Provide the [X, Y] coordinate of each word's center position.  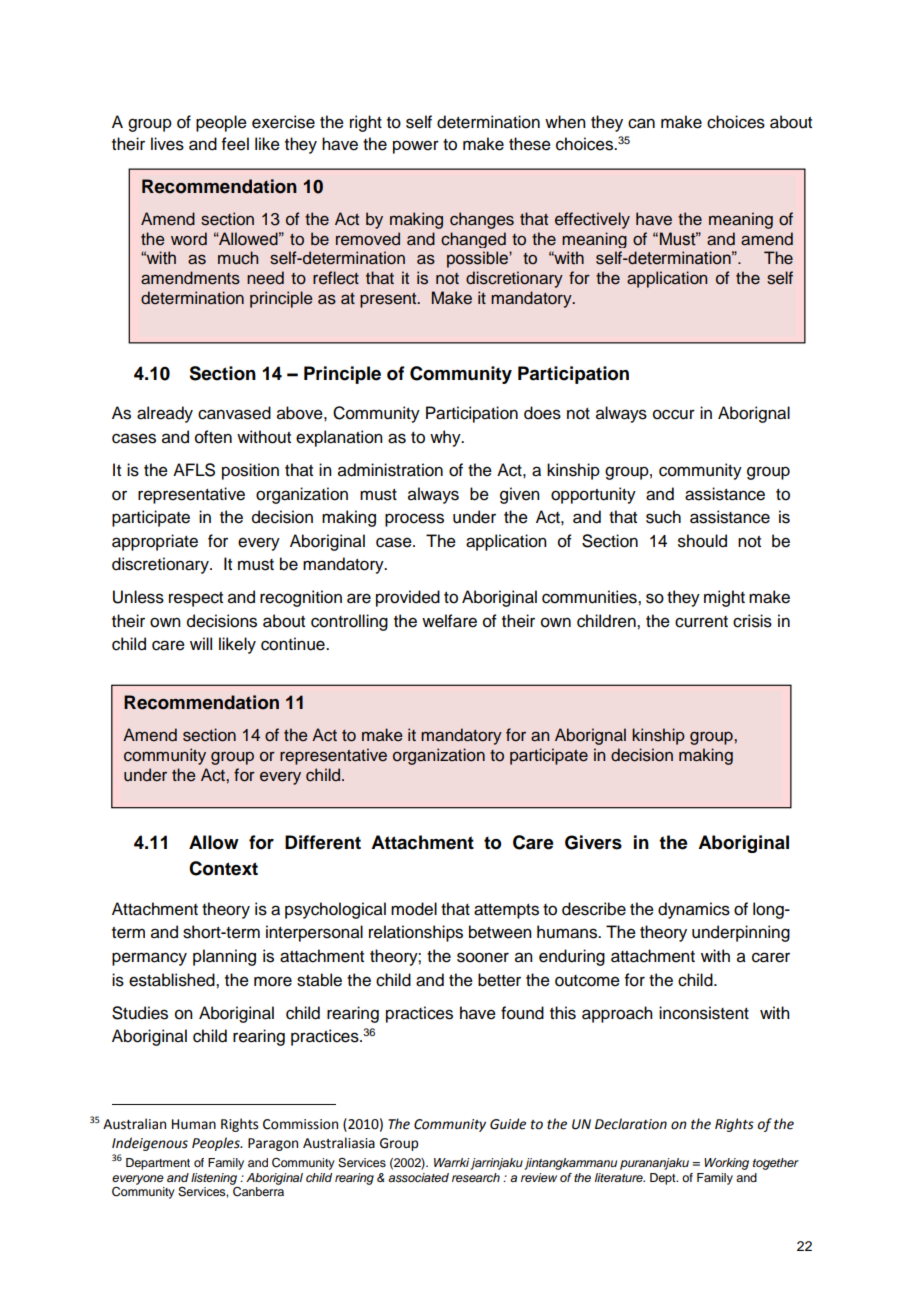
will [201, 643]
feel [235, 144]
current [701, 622]
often [213, 437]
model [414, 909]
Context [223, 868]
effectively [592, 220]
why [446, 438]
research [476, 1178]
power [416, 147]
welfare [449, 621]
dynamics [694, 910]
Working [726, 1164]
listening [214, 1180]
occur [674, 414]
